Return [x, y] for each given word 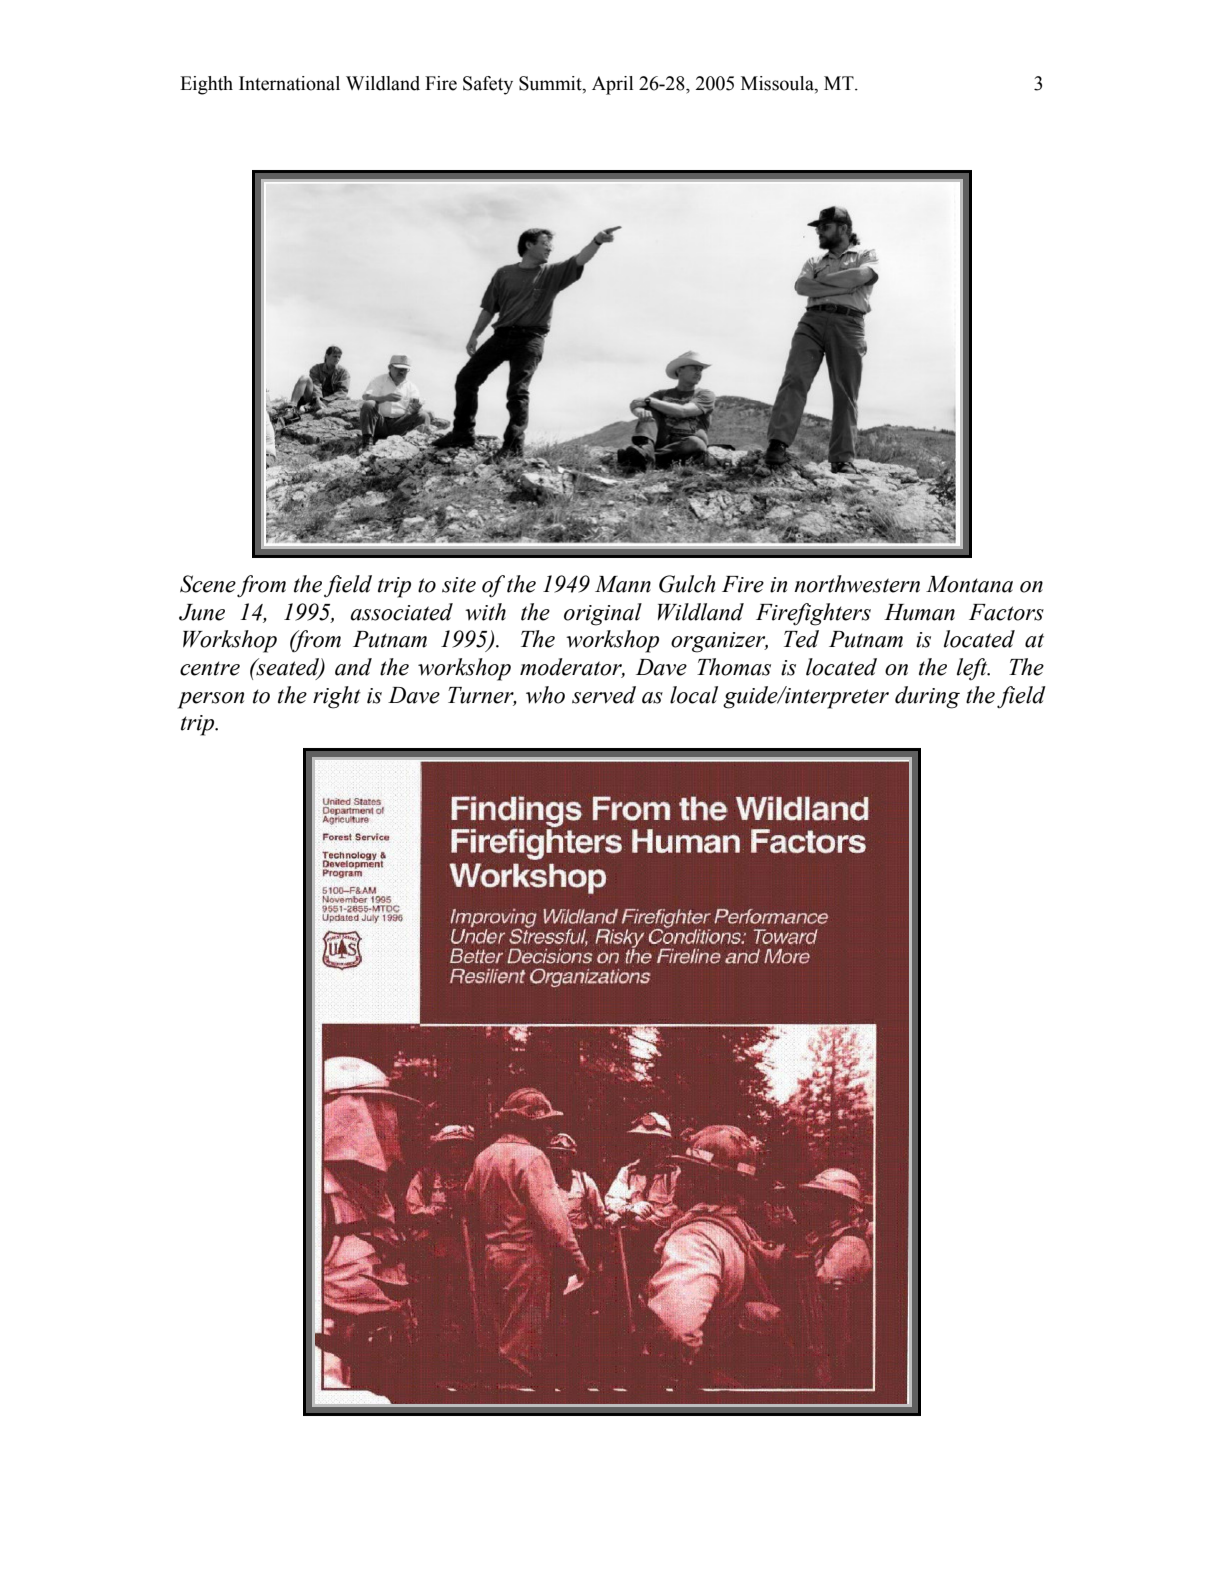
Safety [488, 85]
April [612, 85]
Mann [623, 584]
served [604, 695]
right [337, 697]
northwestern [857, 584]
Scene [208, 584]
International [289, 83]
